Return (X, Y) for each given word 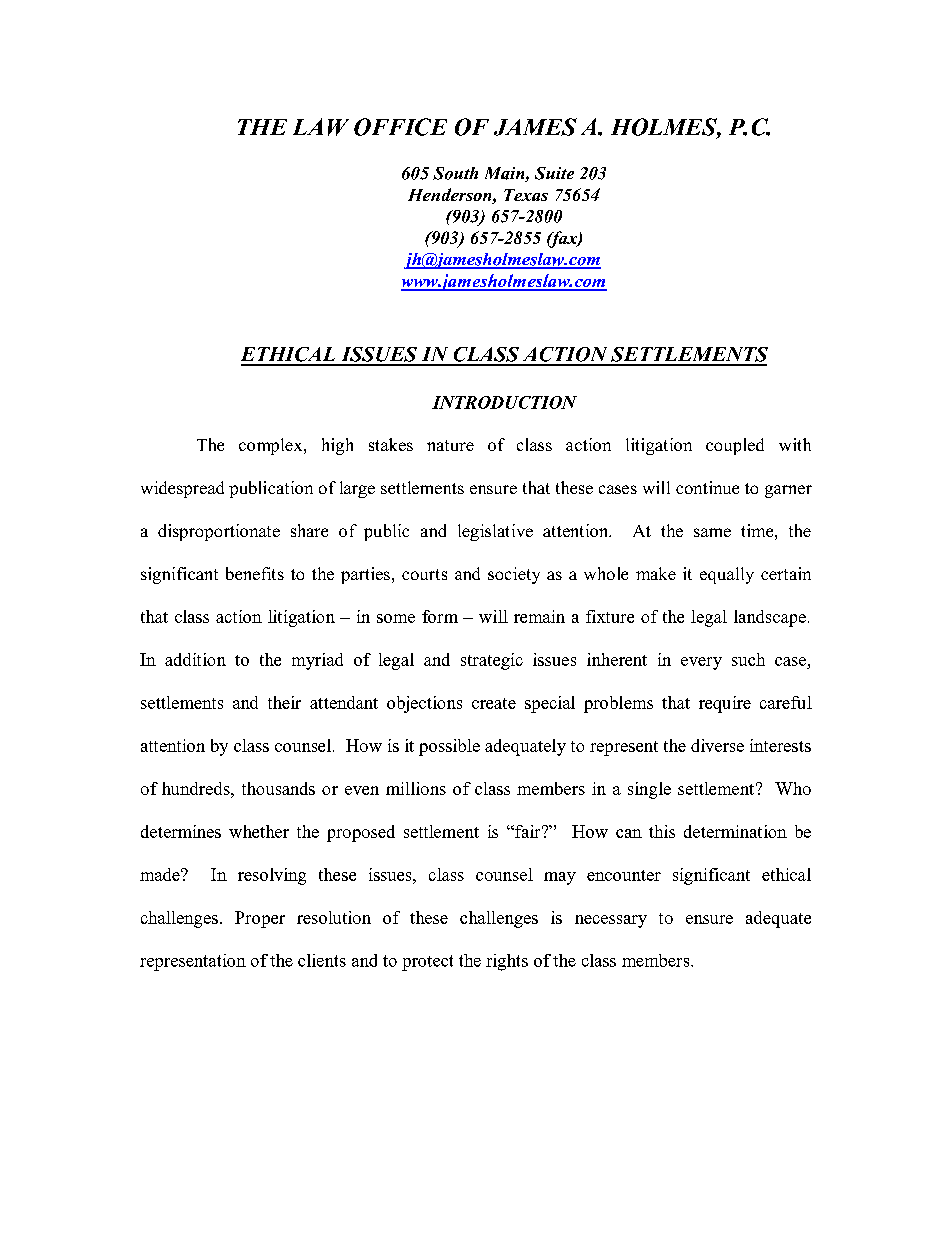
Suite (554, 173)
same (712, 532)
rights (507, 962)
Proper (260, 919)
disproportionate (219, 532)
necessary (611, 921)
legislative (495, 532)
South (455, 173)
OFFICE (400, 127)
